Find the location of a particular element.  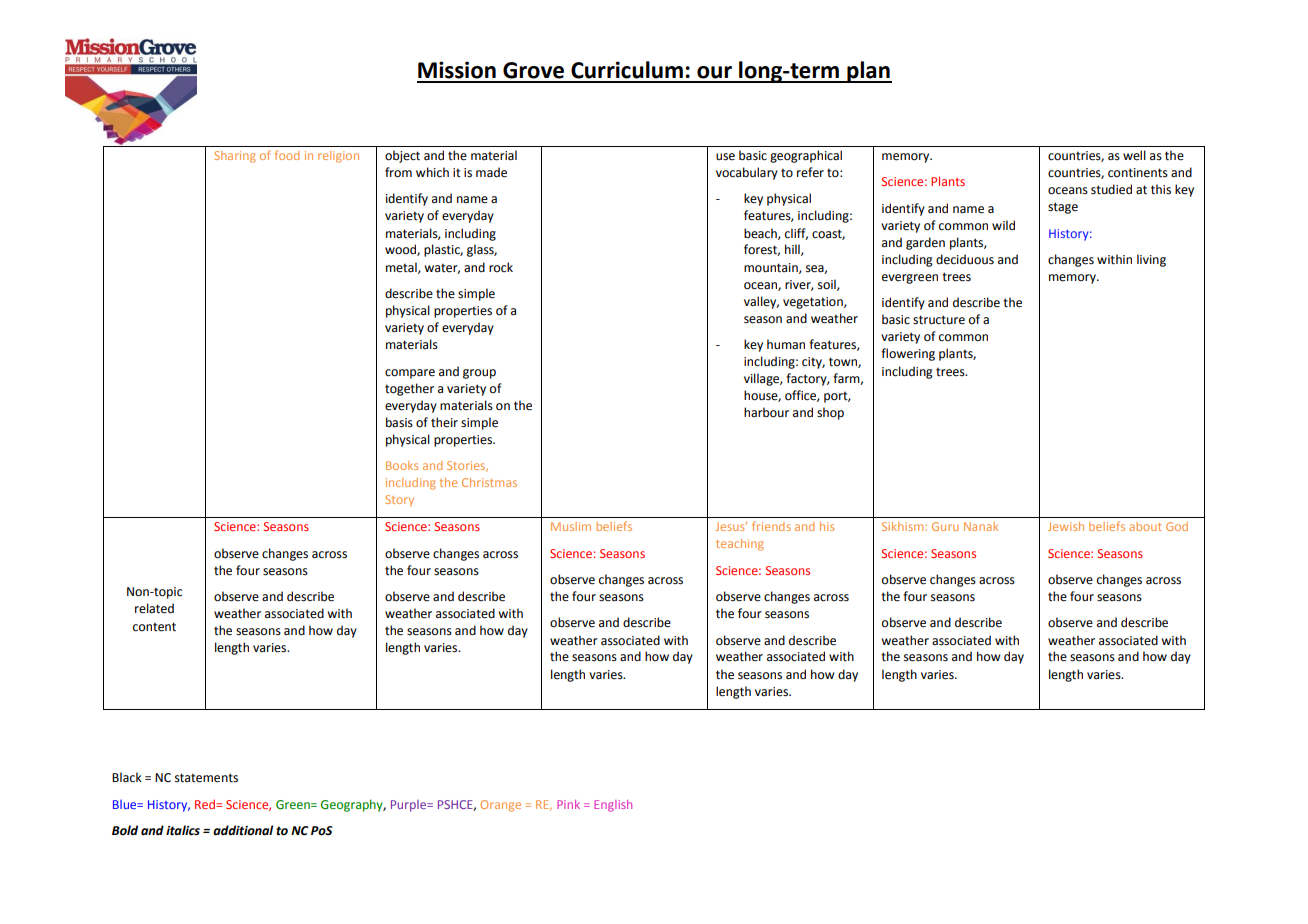

related is located at coordinates (154, 608).
